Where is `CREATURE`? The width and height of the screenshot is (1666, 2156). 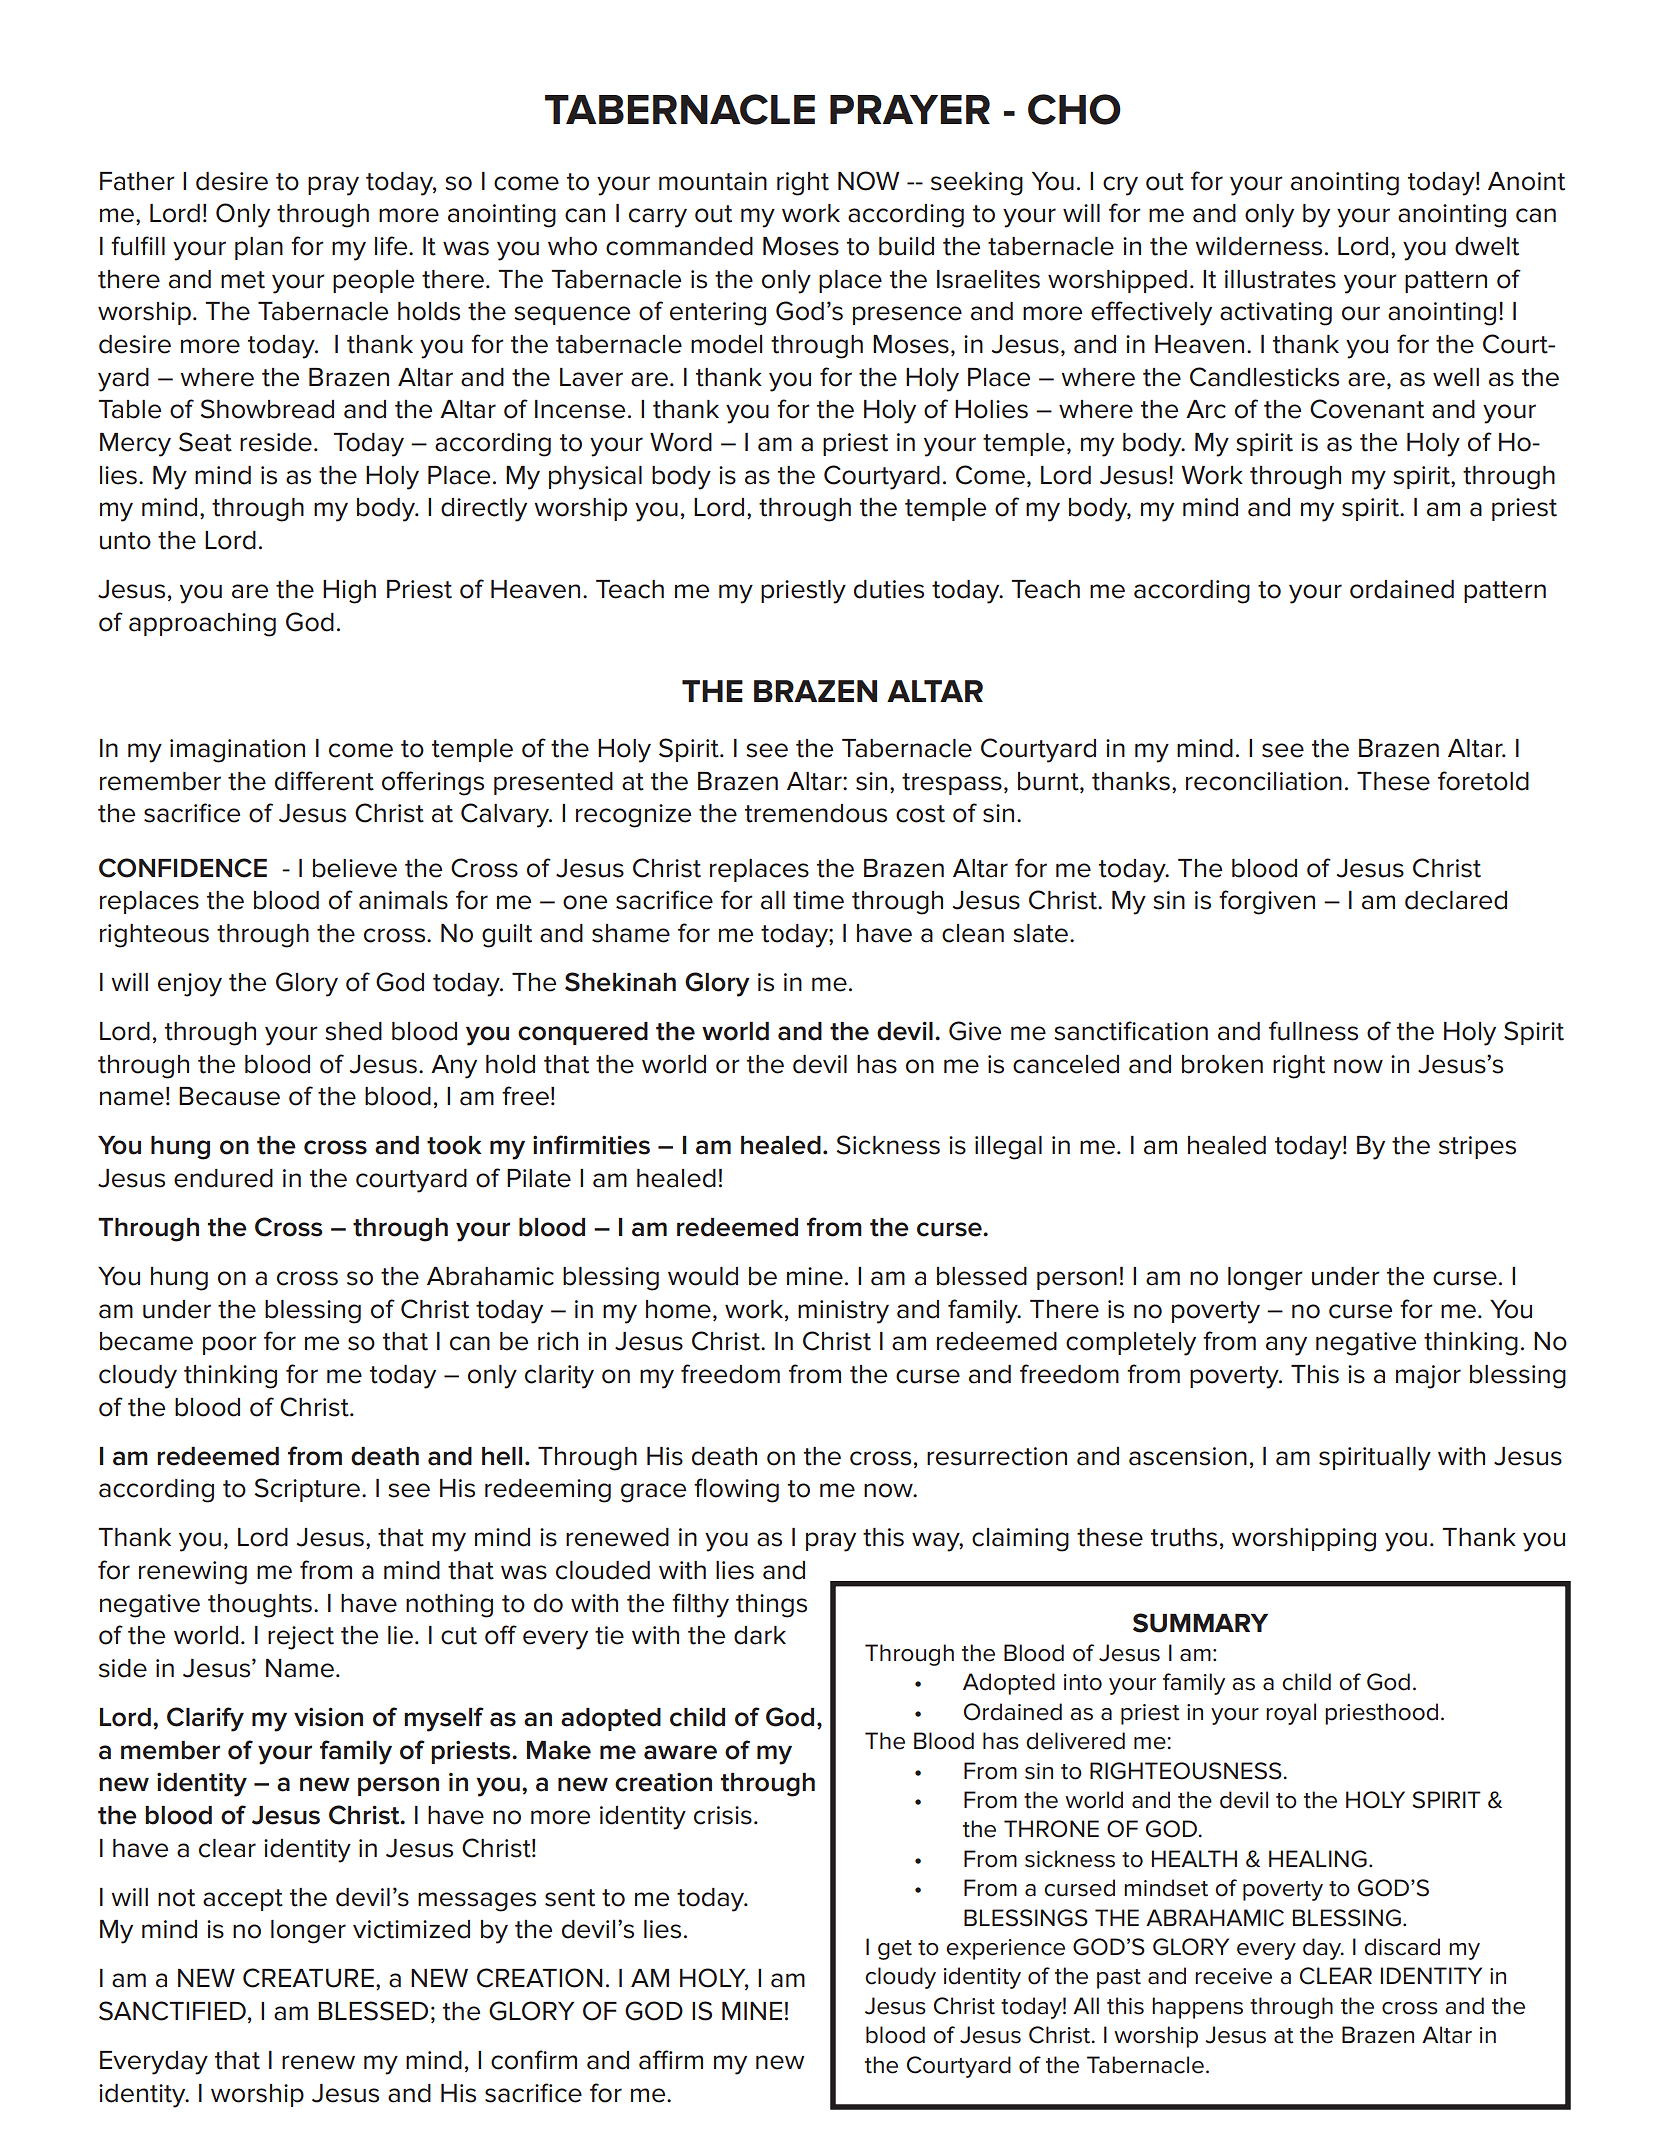 CREATURE is located at coordinates (308, 1978).
